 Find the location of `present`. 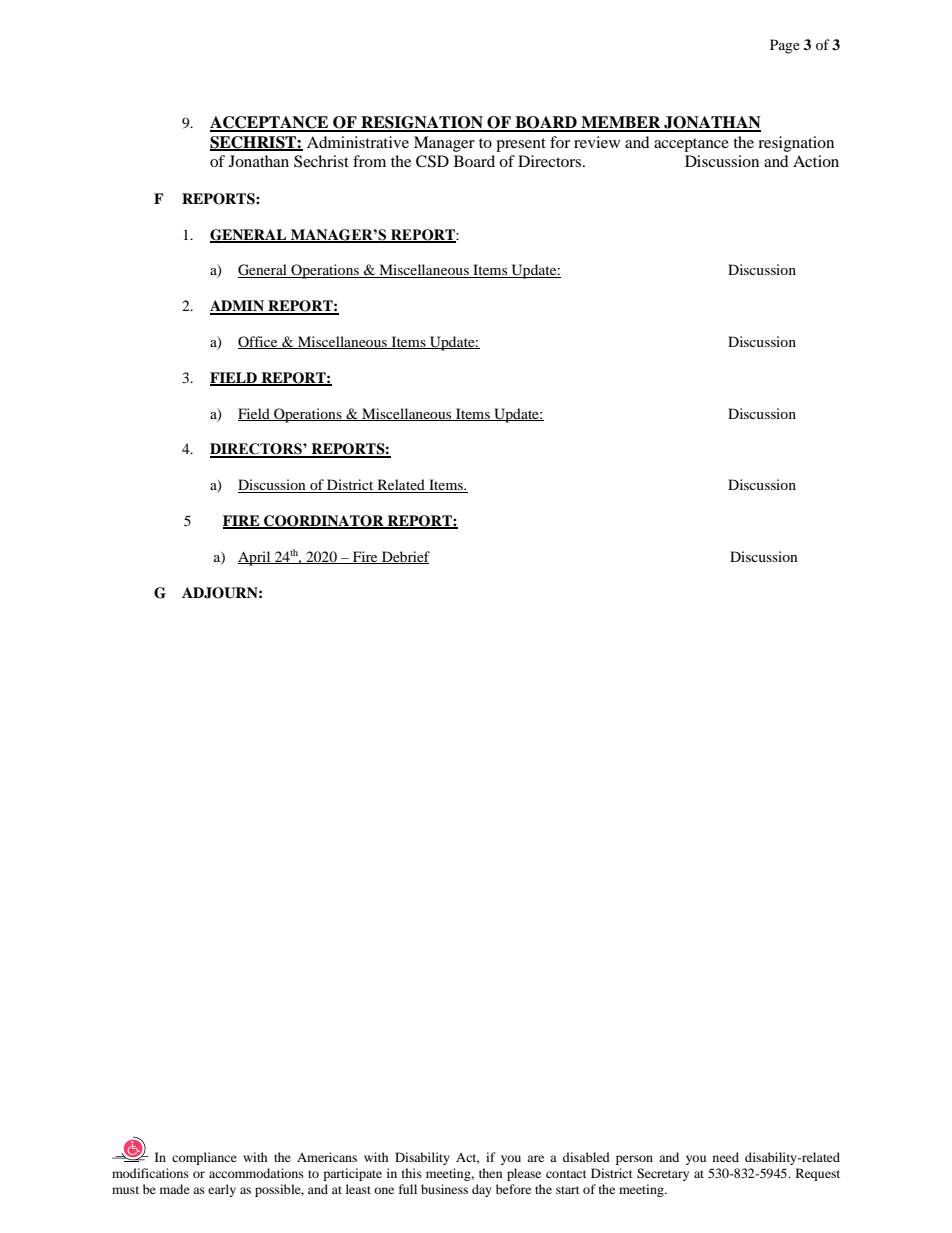

present is located at coordinates (521, 145).
